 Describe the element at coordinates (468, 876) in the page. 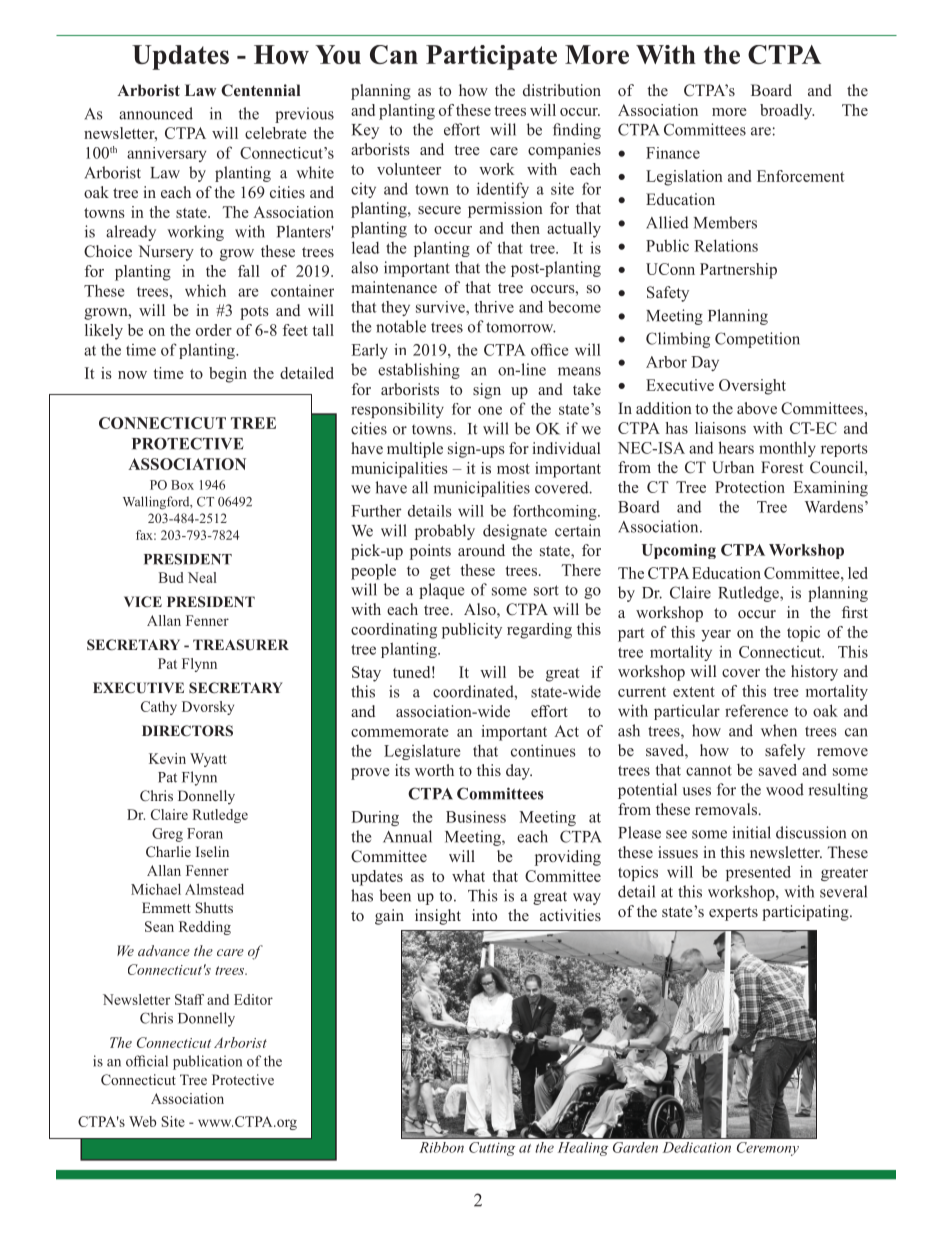

I see `what` at that location.
